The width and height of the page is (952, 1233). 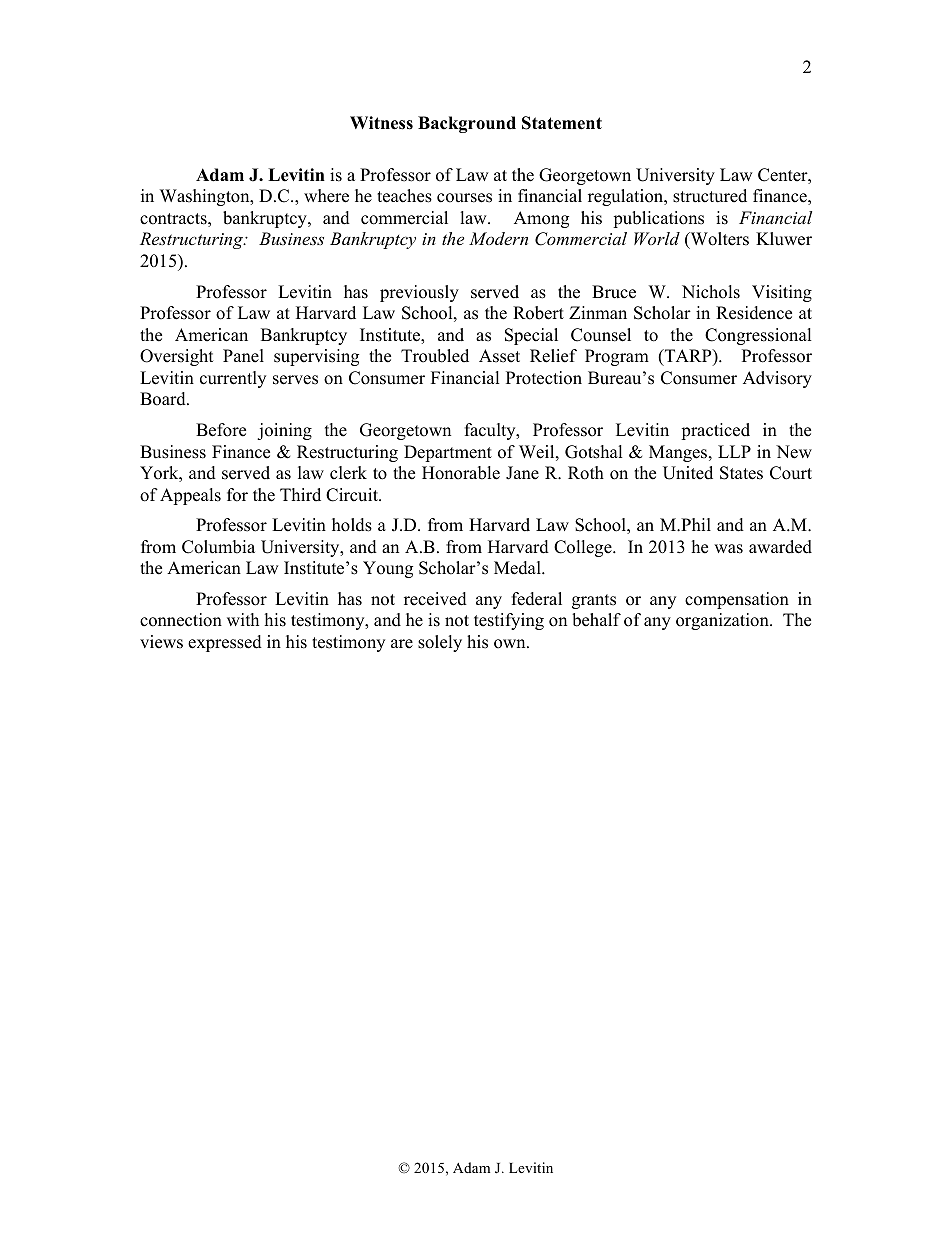 I want to click on with, so click(x=243, y=619).
